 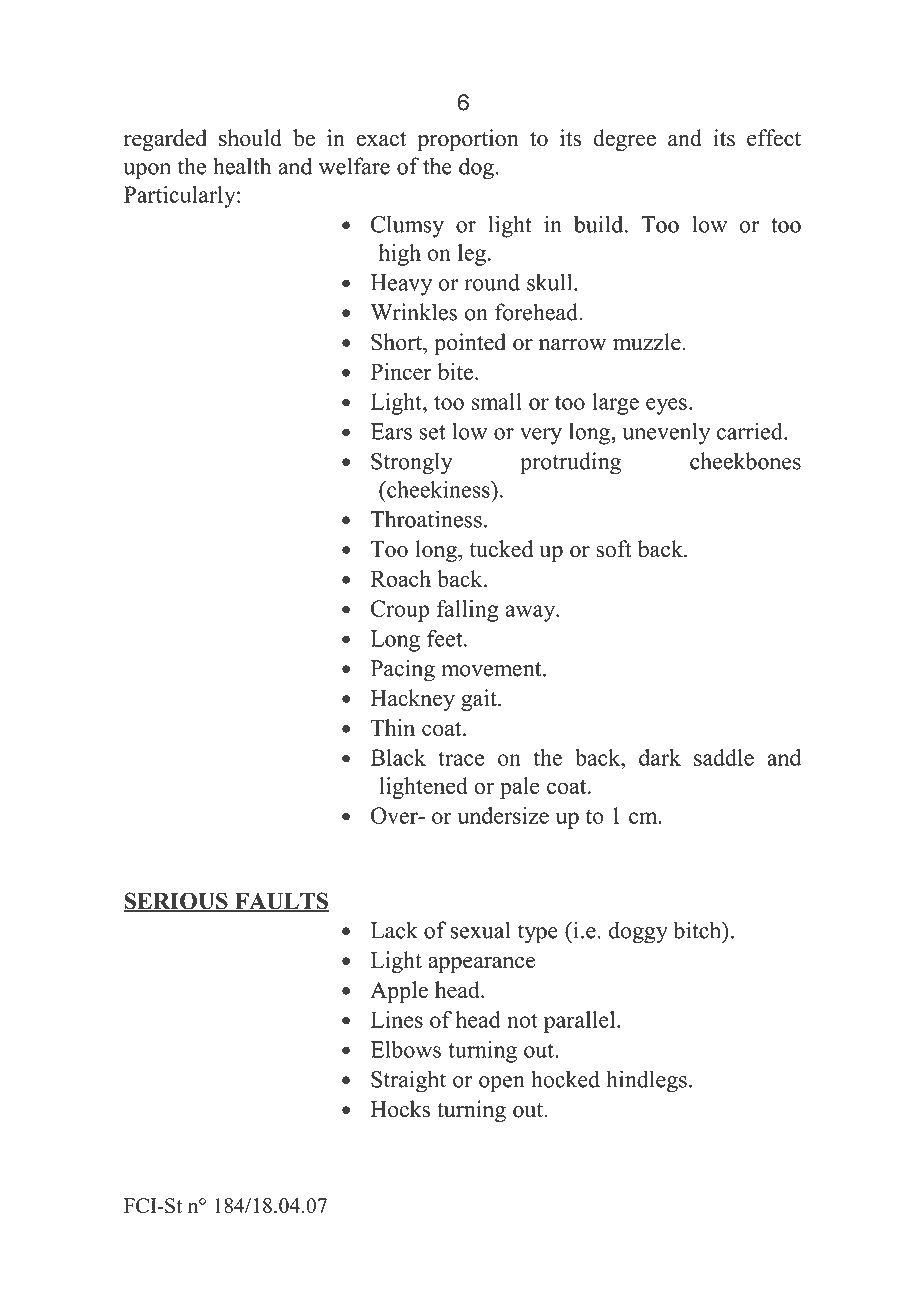 What do you see at coordinates (391, 431) in the image?
I see `Ears` at bounding box center [391, 431].
